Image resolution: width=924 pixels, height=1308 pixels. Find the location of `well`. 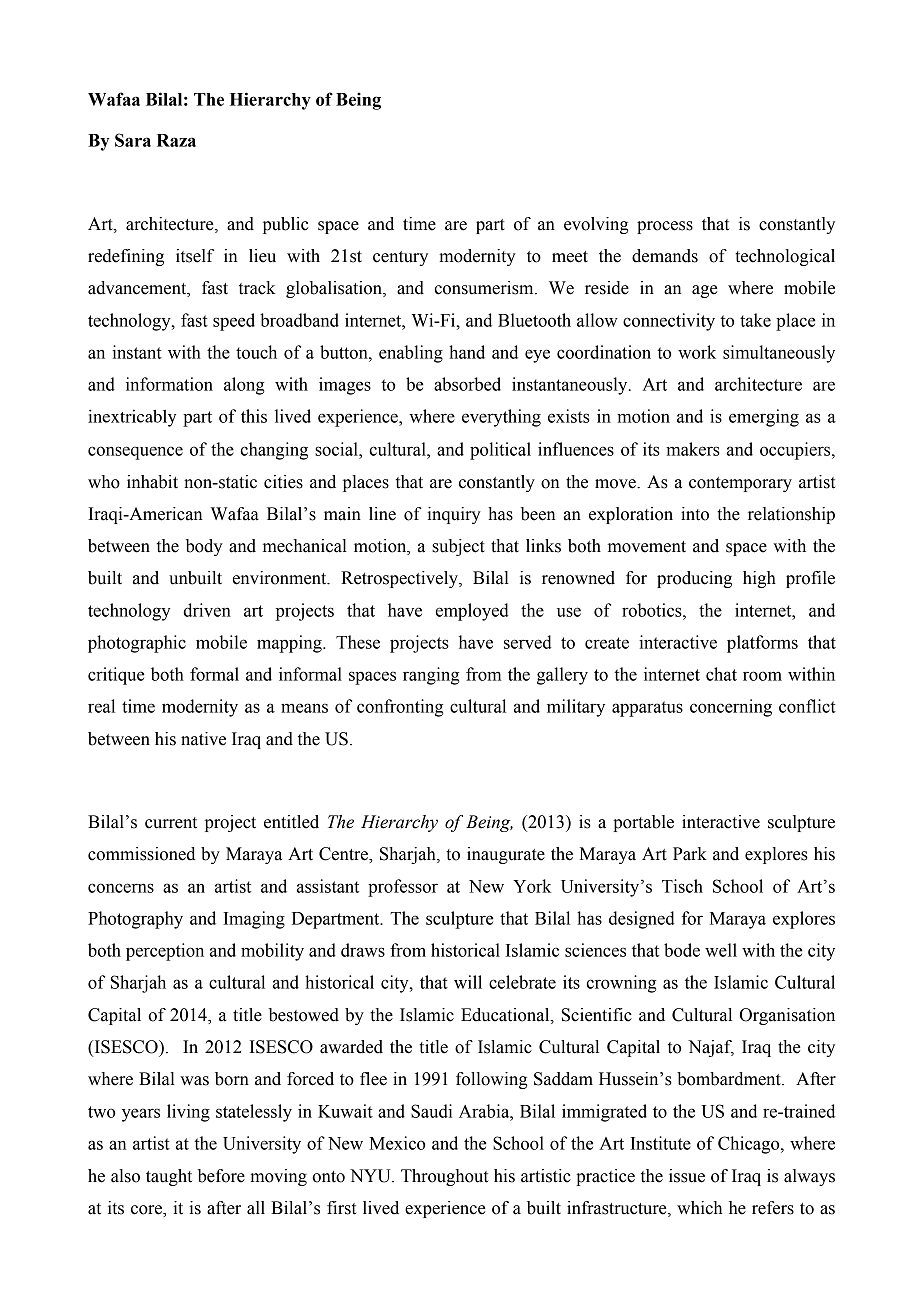

well is located at coordinates (721, 950).
